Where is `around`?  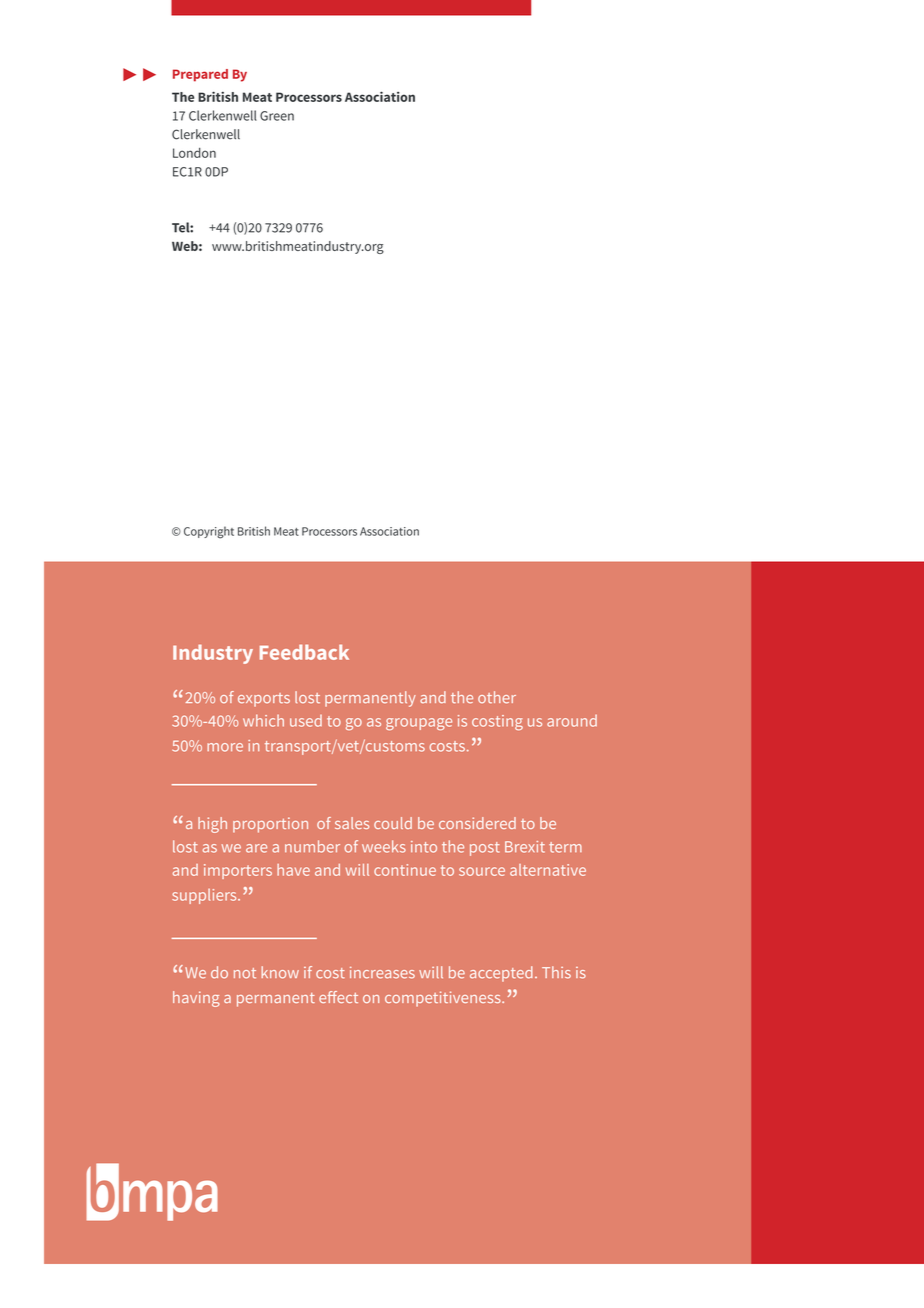 around is located at coordinates (572, 721).
